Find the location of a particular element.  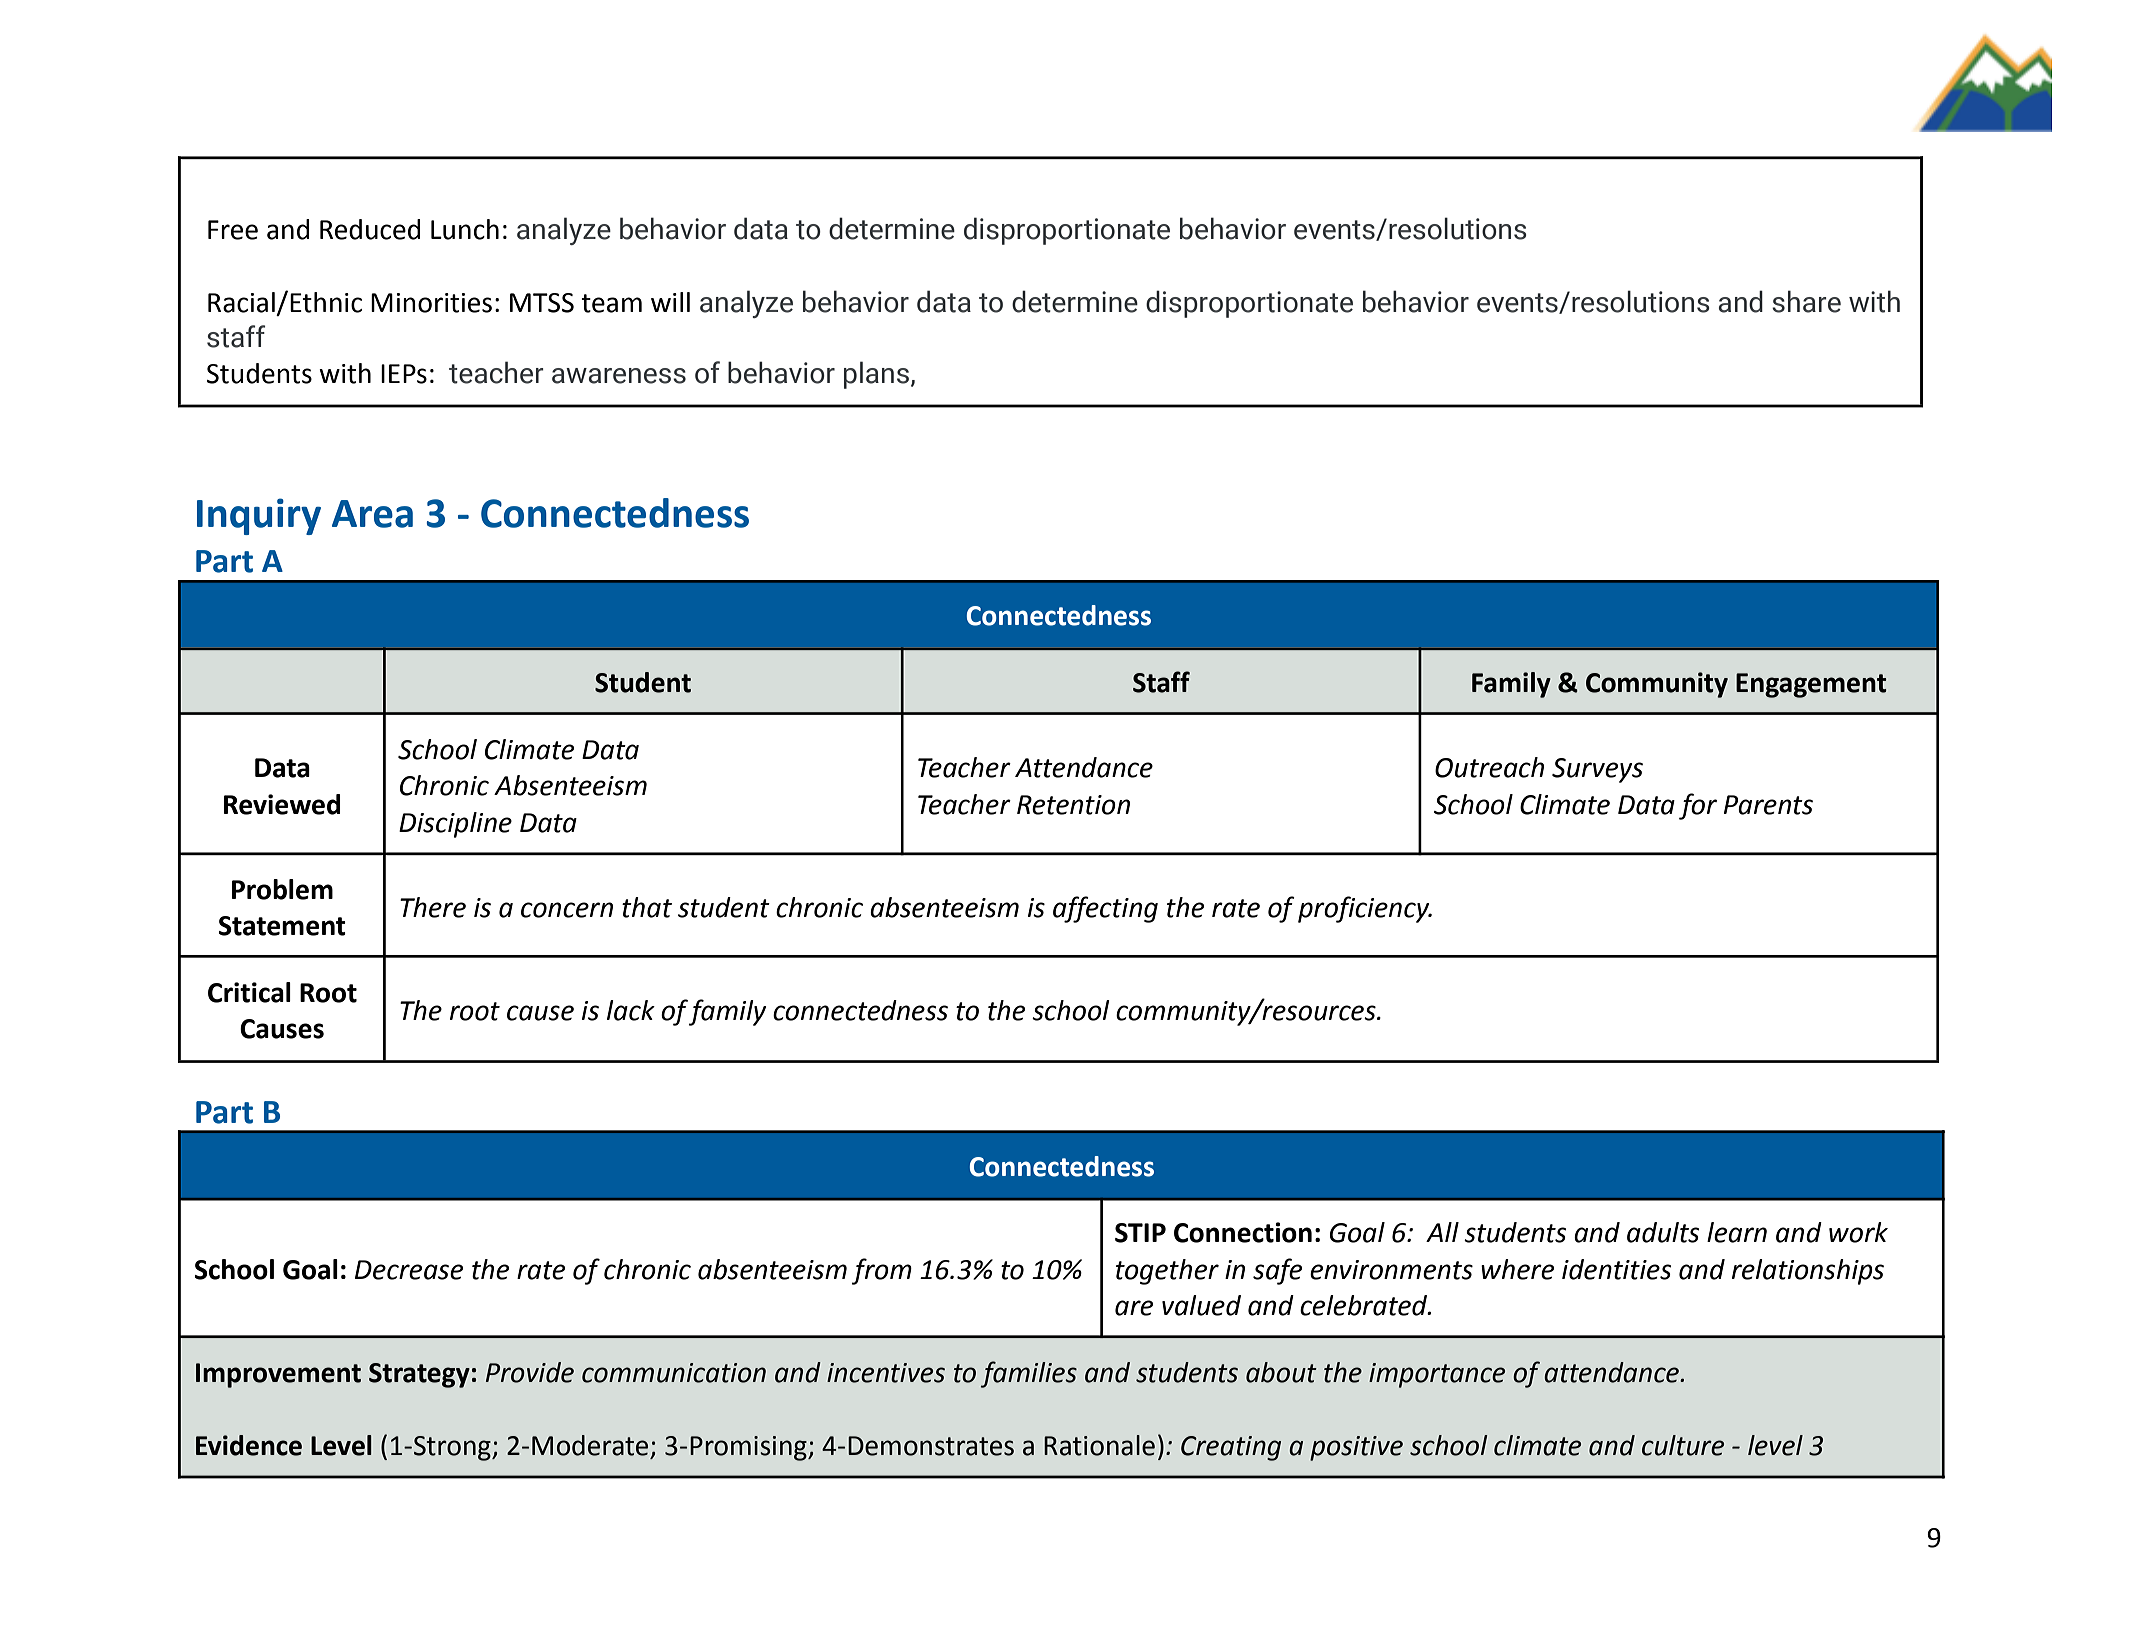

plans is located at coordinates (878, 375).
